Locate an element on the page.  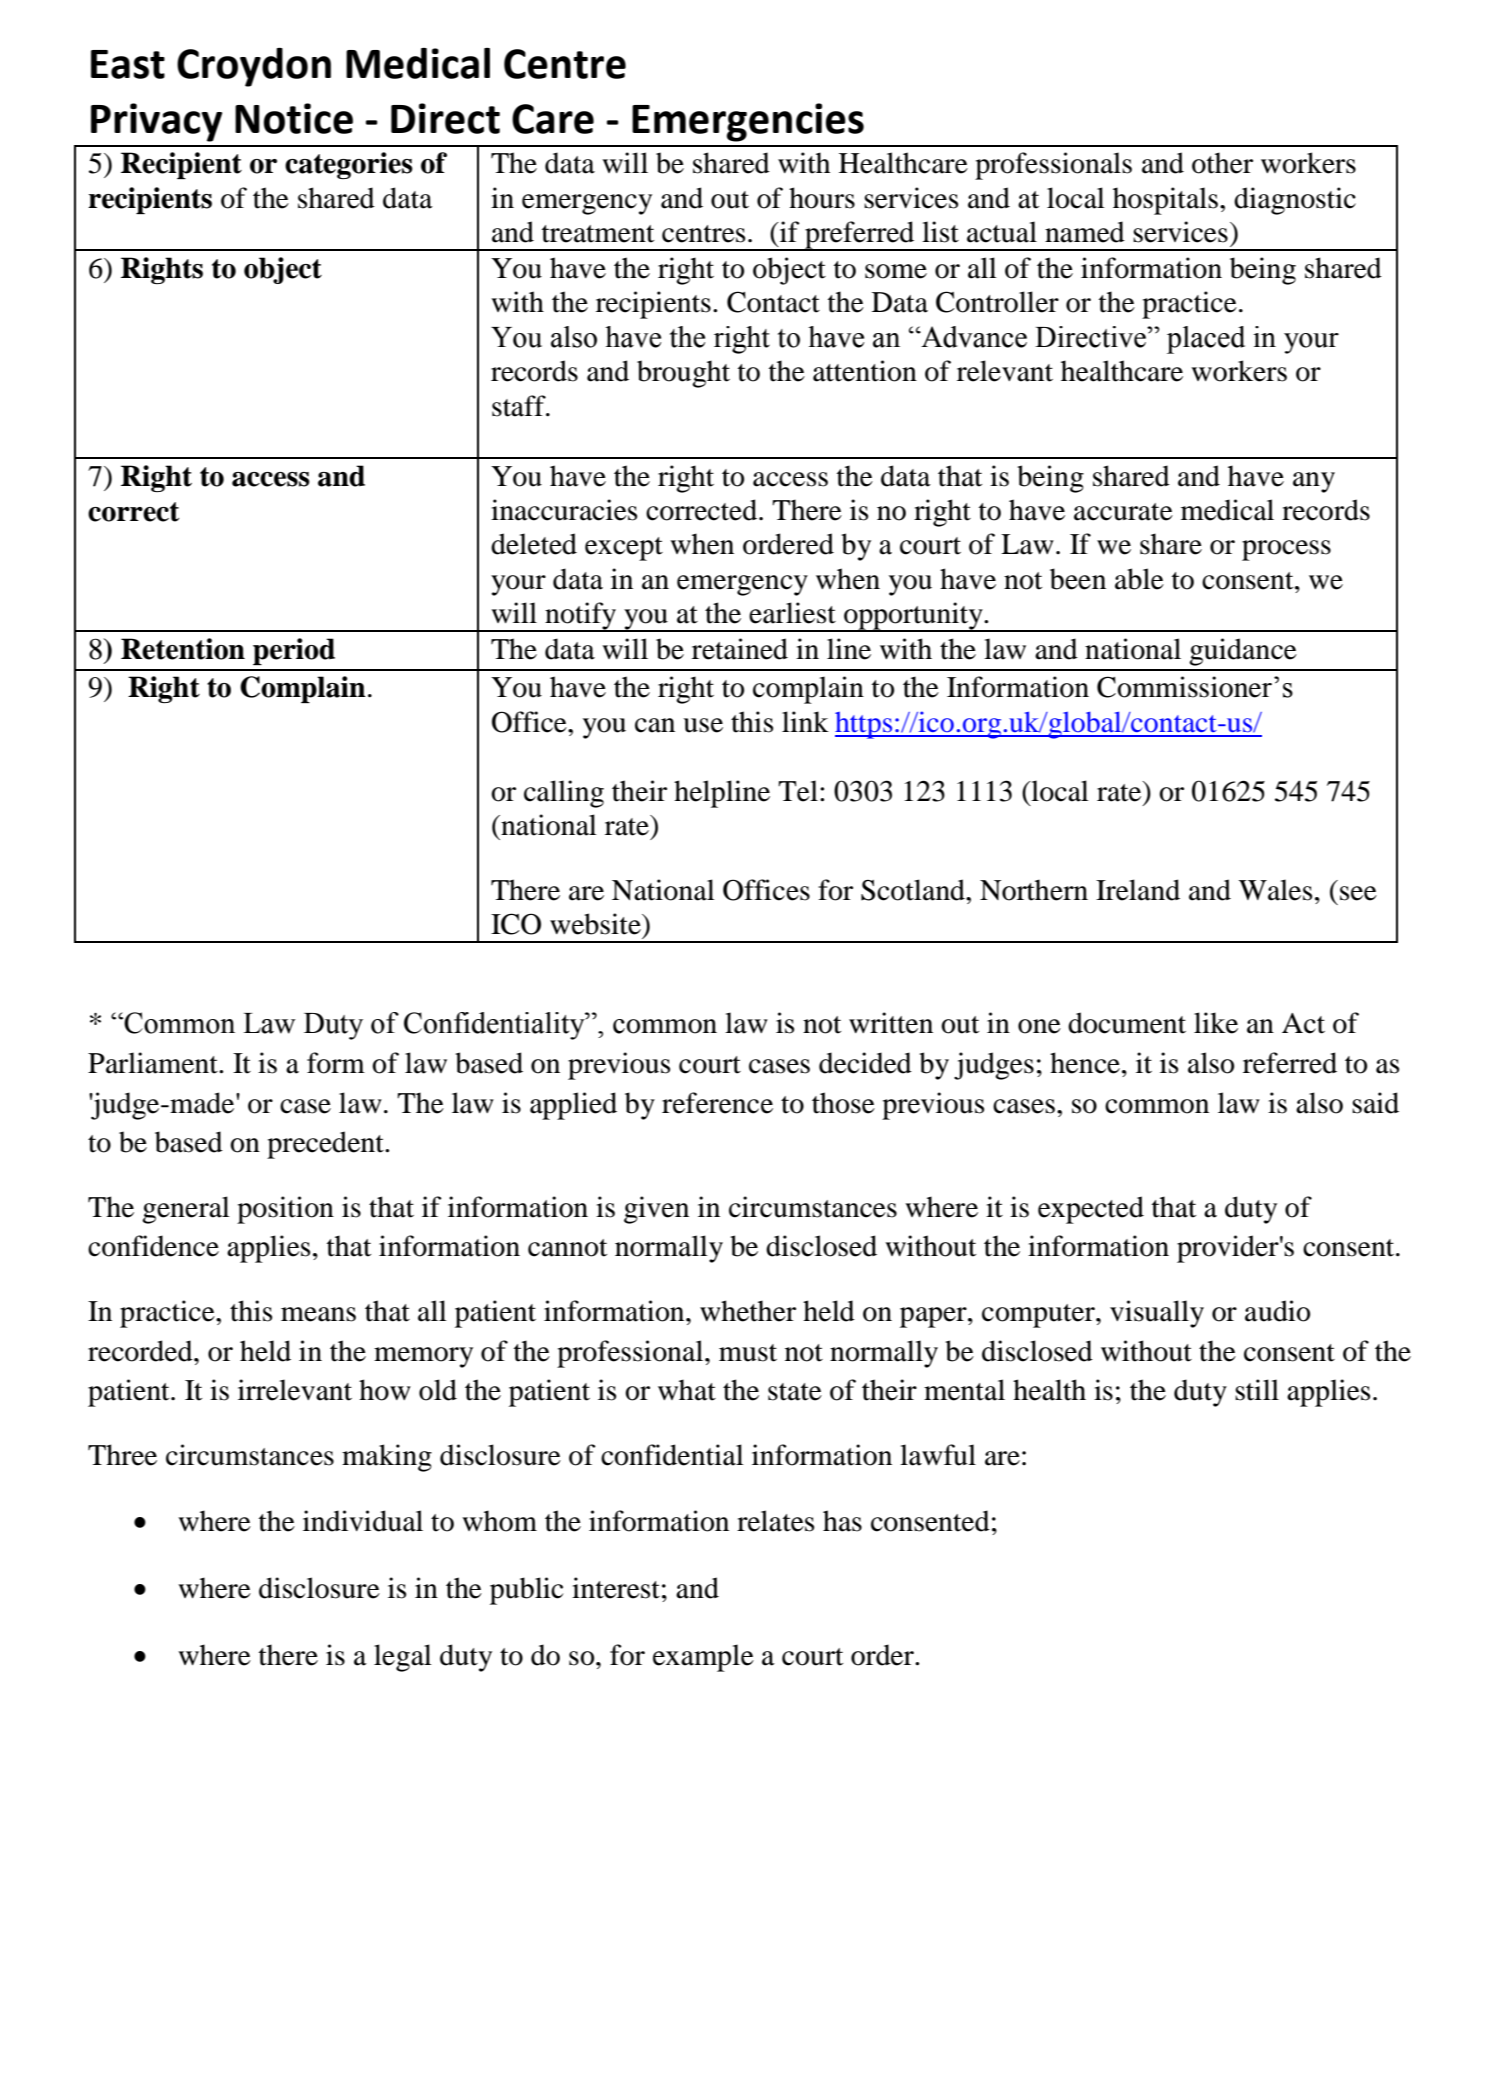
legal is located at coordinates (403, 1658).
